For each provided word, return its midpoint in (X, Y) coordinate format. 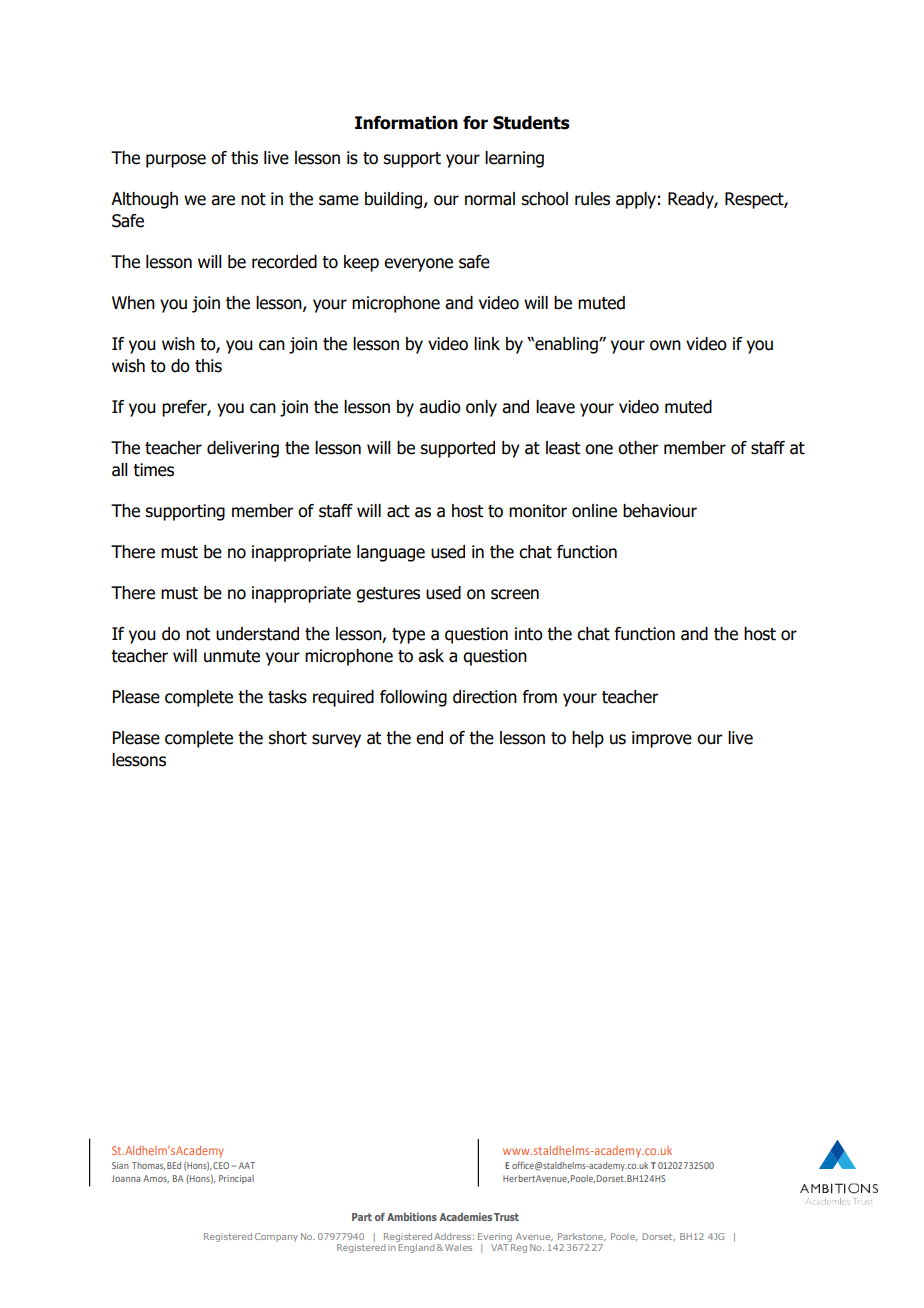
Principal (236, 1179)
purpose (176, 161)
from (540, 697)
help (588, 739)
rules (592, 199)
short (287, 738)
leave (555, 407)
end (429, 738)
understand (257, 634)
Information (406, 123)
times (153, 470)
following (413, 698)
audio (440, 407)
